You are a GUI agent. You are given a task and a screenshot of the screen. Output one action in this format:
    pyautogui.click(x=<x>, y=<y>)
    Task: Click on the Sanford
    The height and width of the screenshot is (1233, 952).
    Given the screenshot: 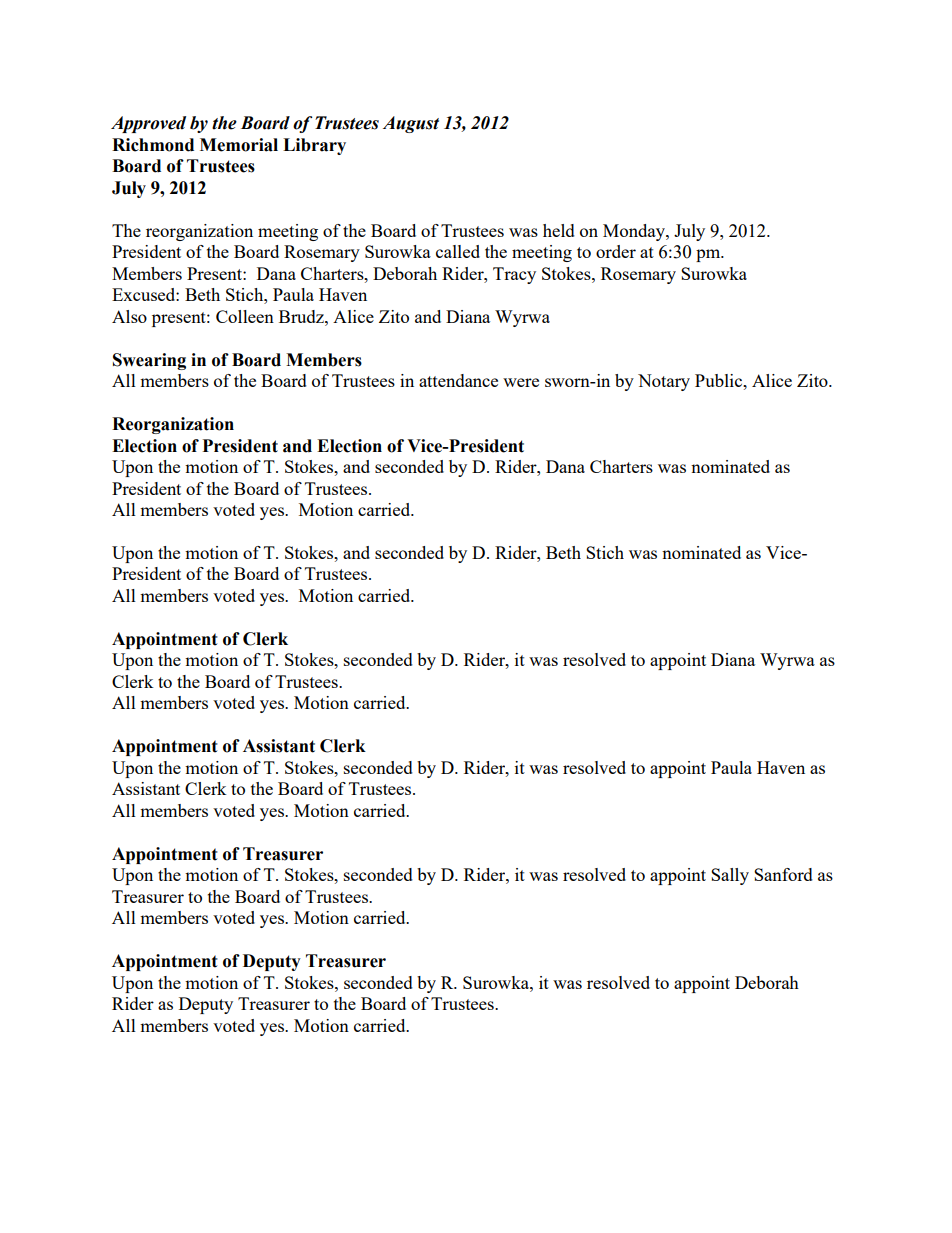 What is the action you would take?
    pyautogui.click(x=783, y=874)
